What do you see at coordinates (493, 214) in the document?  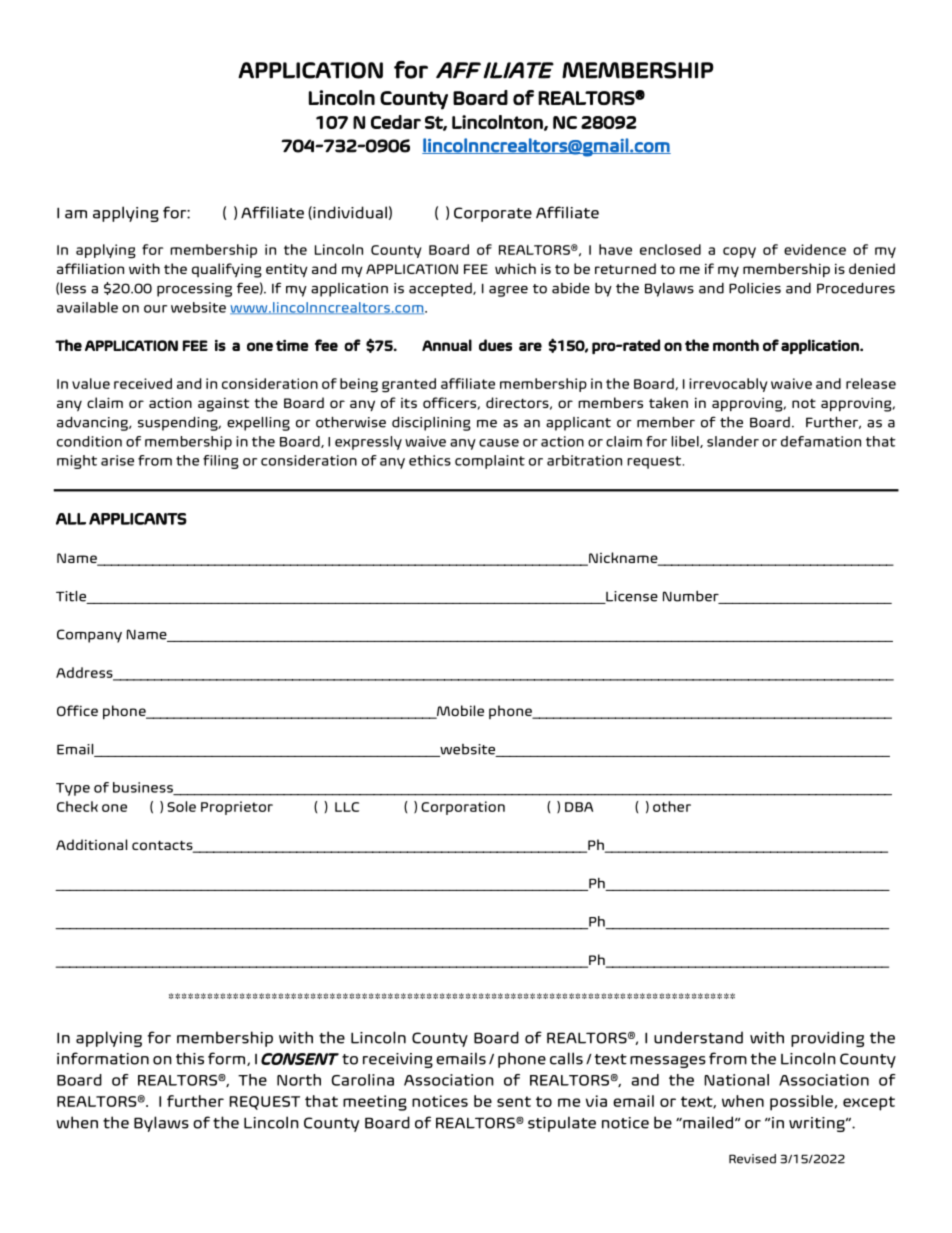 I see `Corporate` at bounding box center [493, 214].
